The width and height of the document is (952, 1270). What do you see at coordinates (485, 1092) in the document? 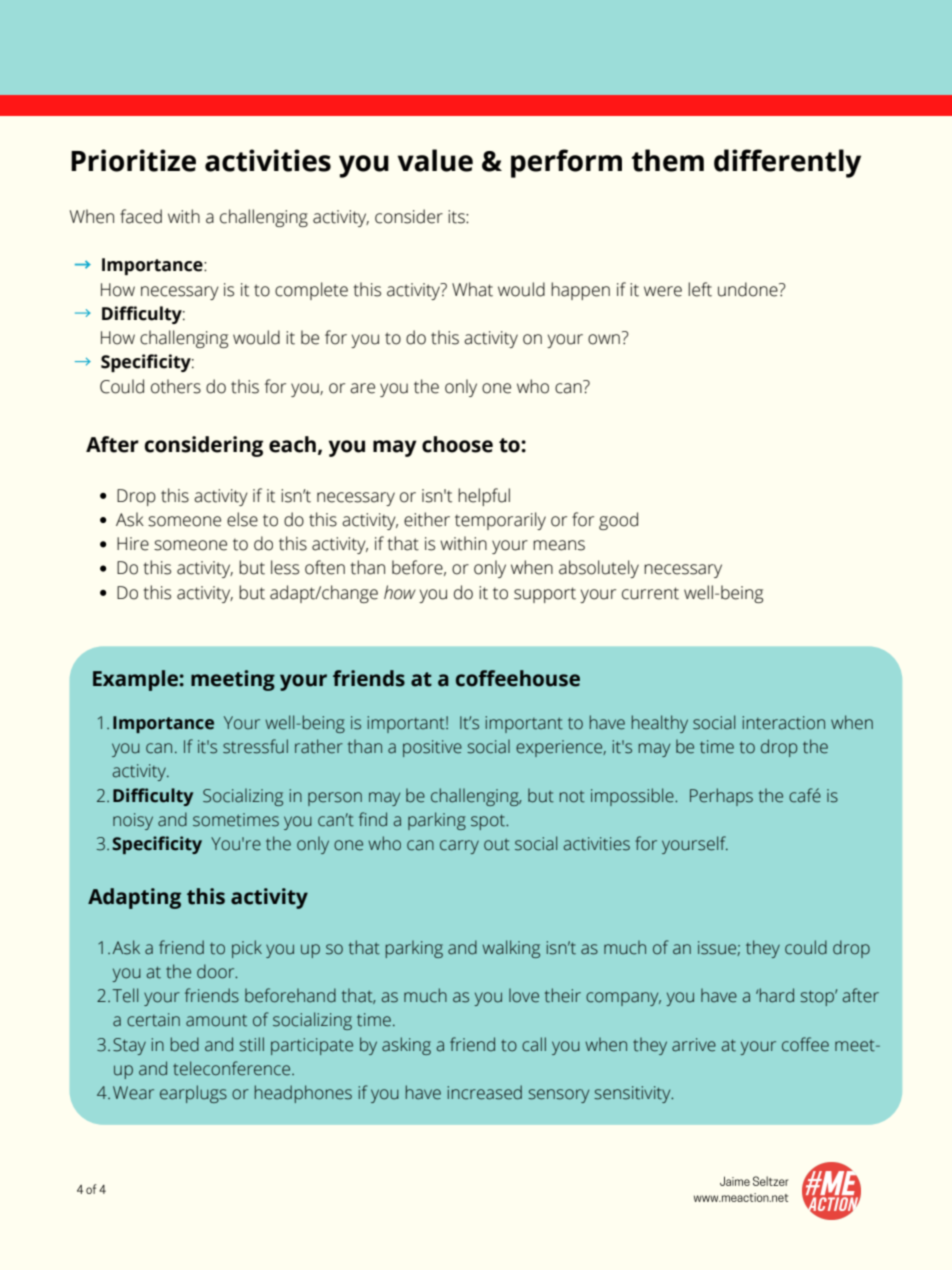
I see `increased` at bounding box center [485, 1092].
